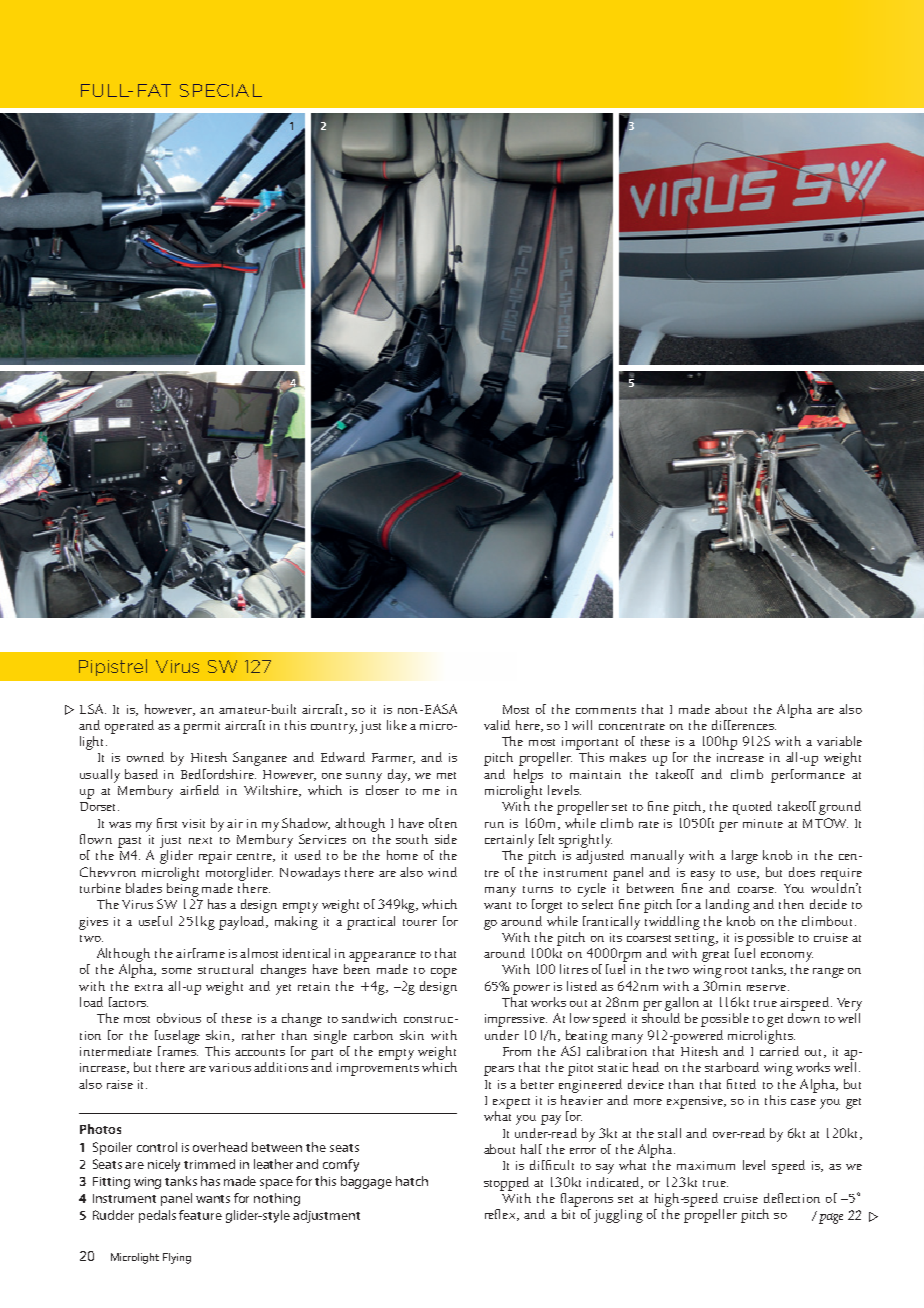 This screenshot has height=1308, width=924. I want to click on valid, so click(497, 725).
